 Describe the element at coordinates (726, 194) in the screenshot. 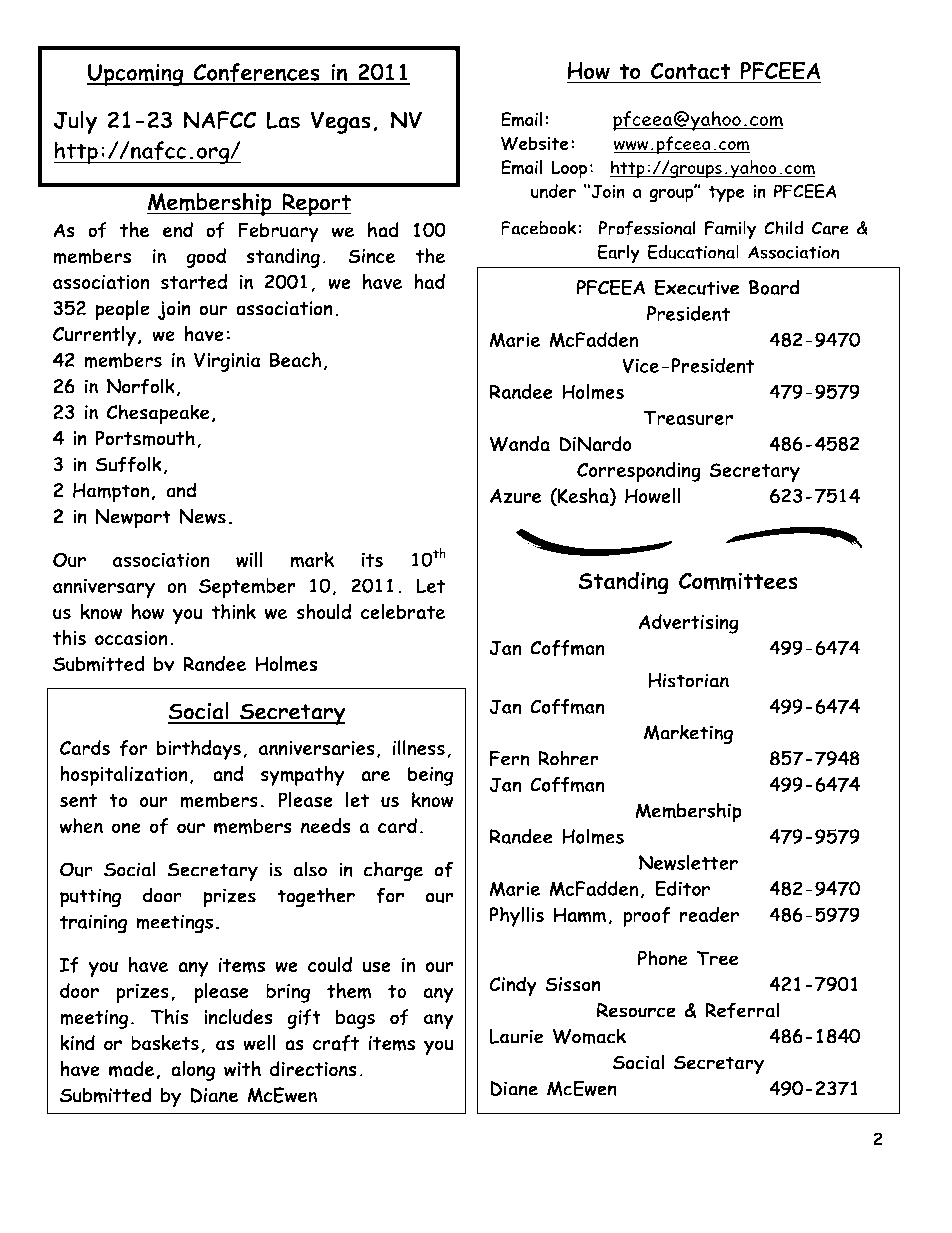

I see `type` at that location.
